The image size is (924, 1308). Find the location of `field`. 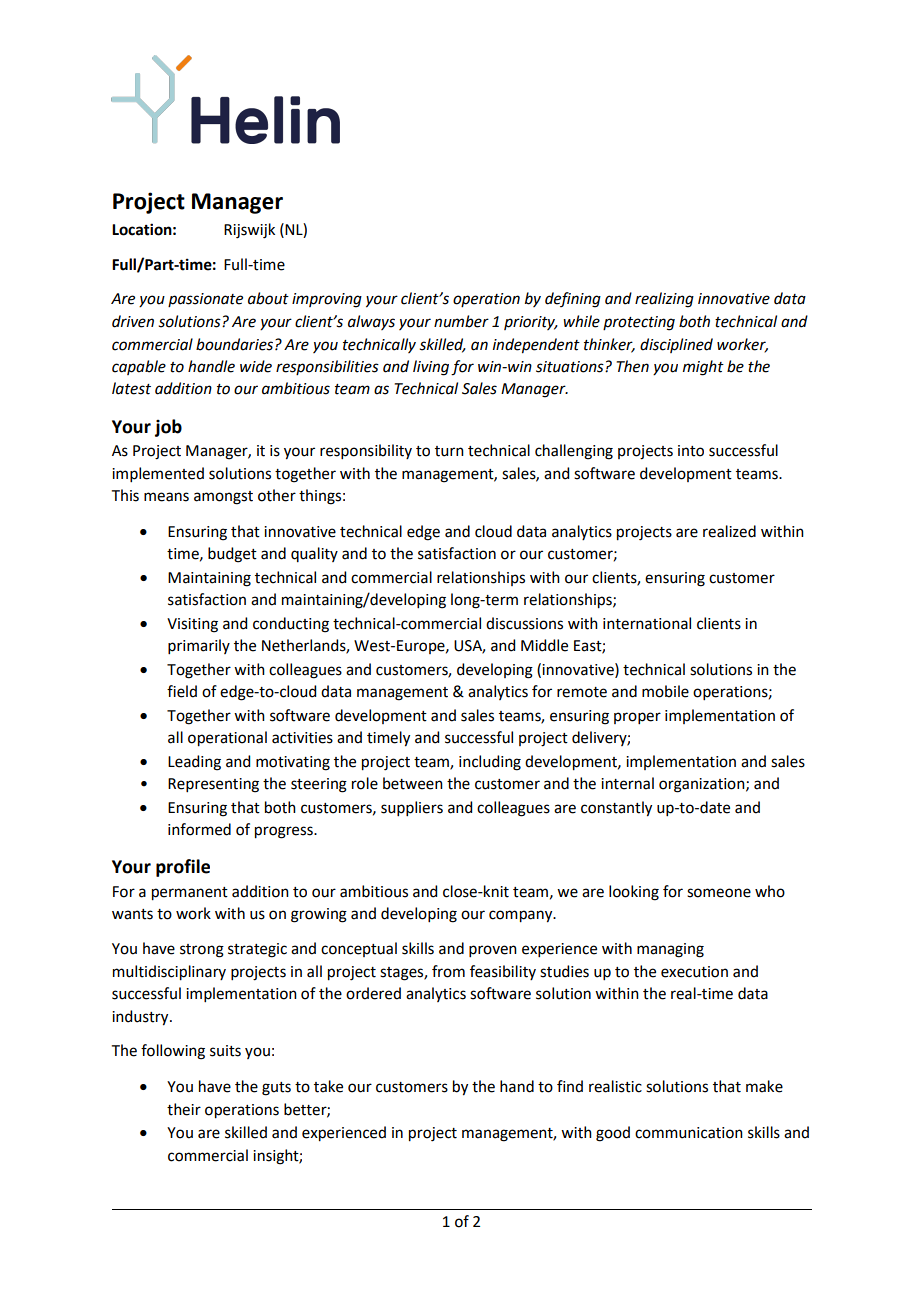

field is located at coordinates (182, 691).
